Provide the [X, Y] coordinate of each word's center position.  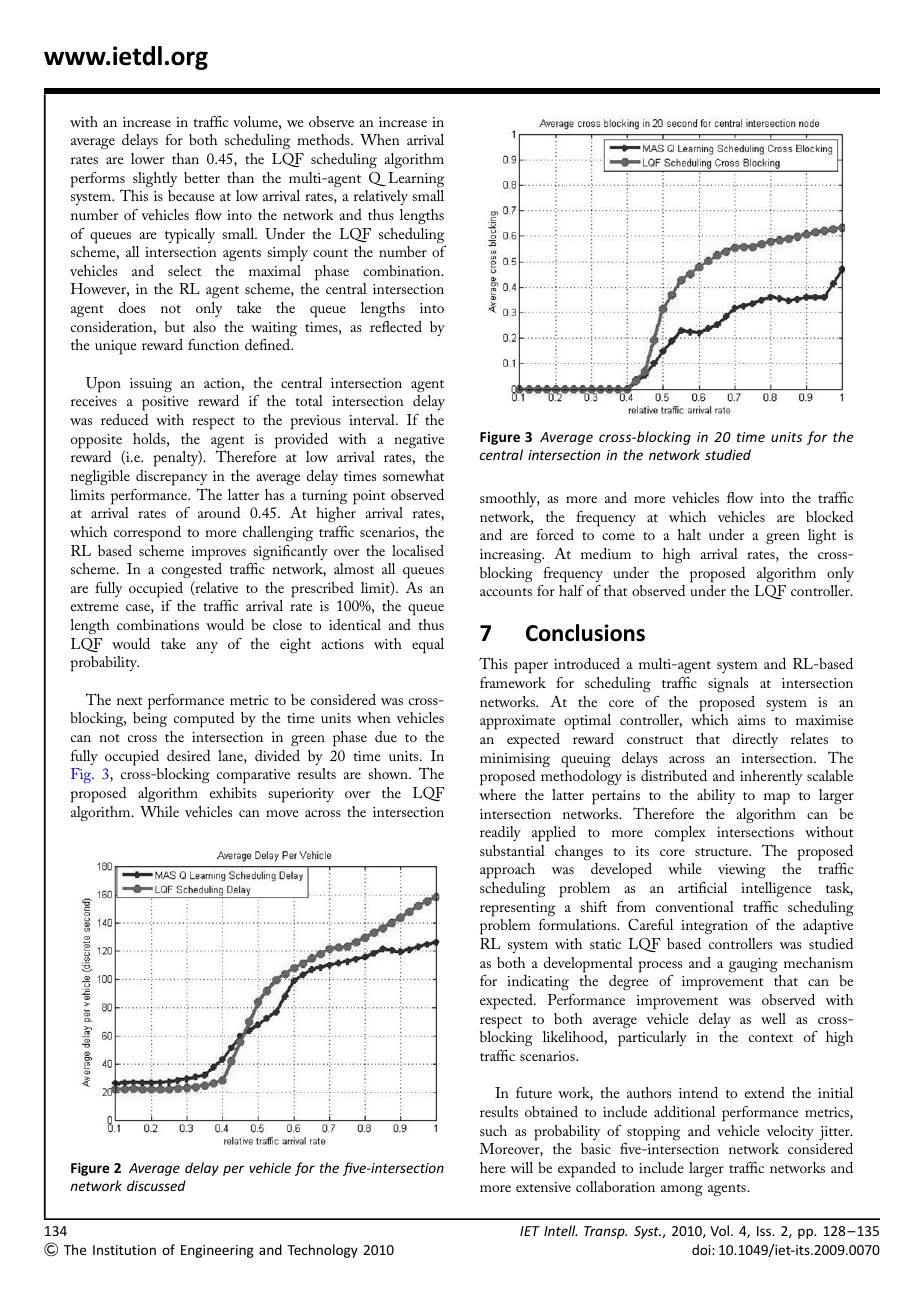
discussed [156, 1185]
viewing [742, 871]
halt [689, 534]
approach [507, 871]
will [521, 1167]
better [202, 177]
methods [324, 139]
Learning [416, 179]
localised [418, 550]
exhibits [233, 792]
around [219, 512]
